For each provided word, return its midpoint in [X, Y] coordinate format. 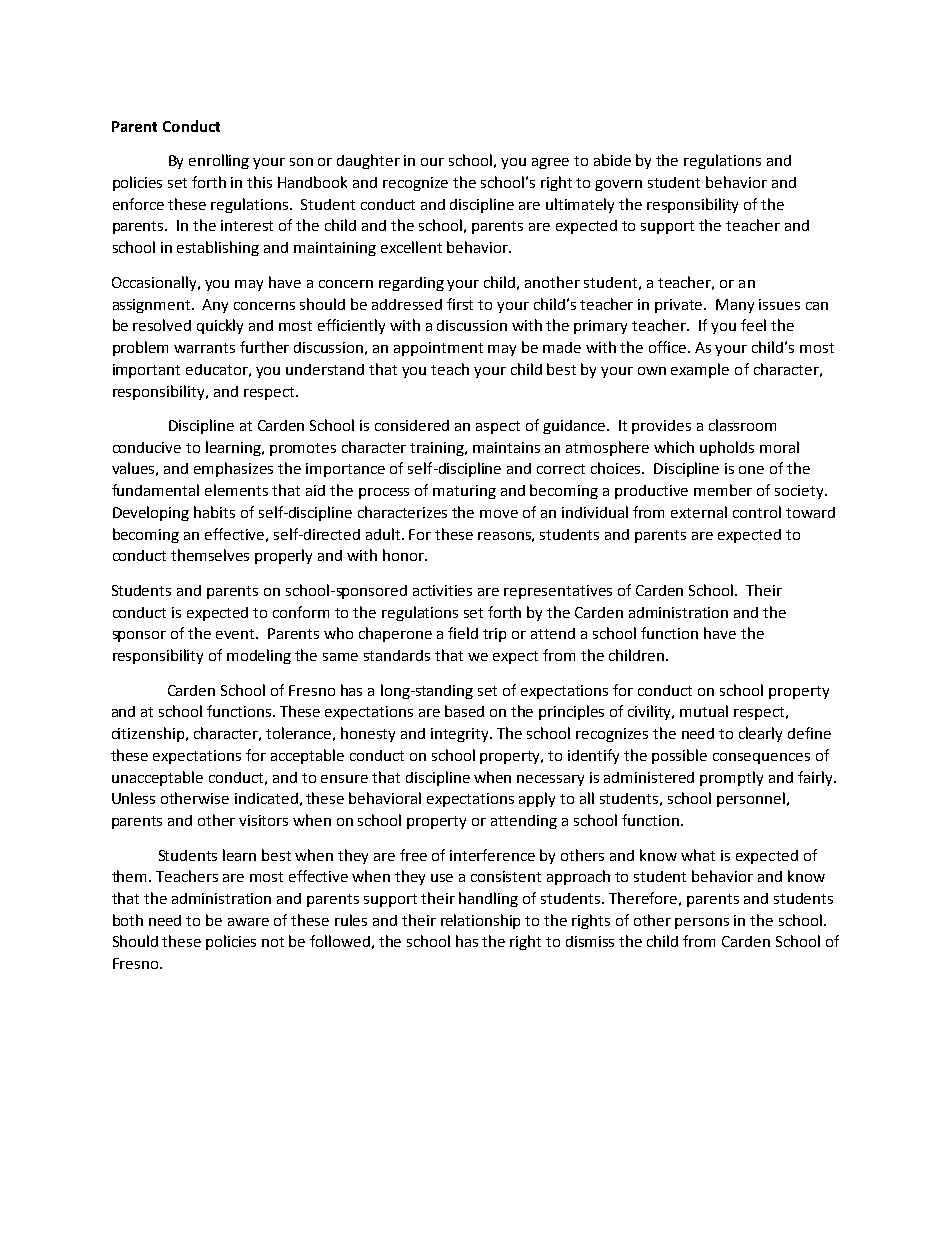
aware [248, 922]
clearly [760, 734]
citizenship [148, 734]
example [700, 370]
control [757, 512]
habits [214, 512]
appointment [438, 349]
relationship [480, 921]
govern [618, 185]
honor [405, 555]
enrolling [219, 161]
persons [702, 923]
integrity [461, 735]
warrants [204, 348]
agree [550, 163]
